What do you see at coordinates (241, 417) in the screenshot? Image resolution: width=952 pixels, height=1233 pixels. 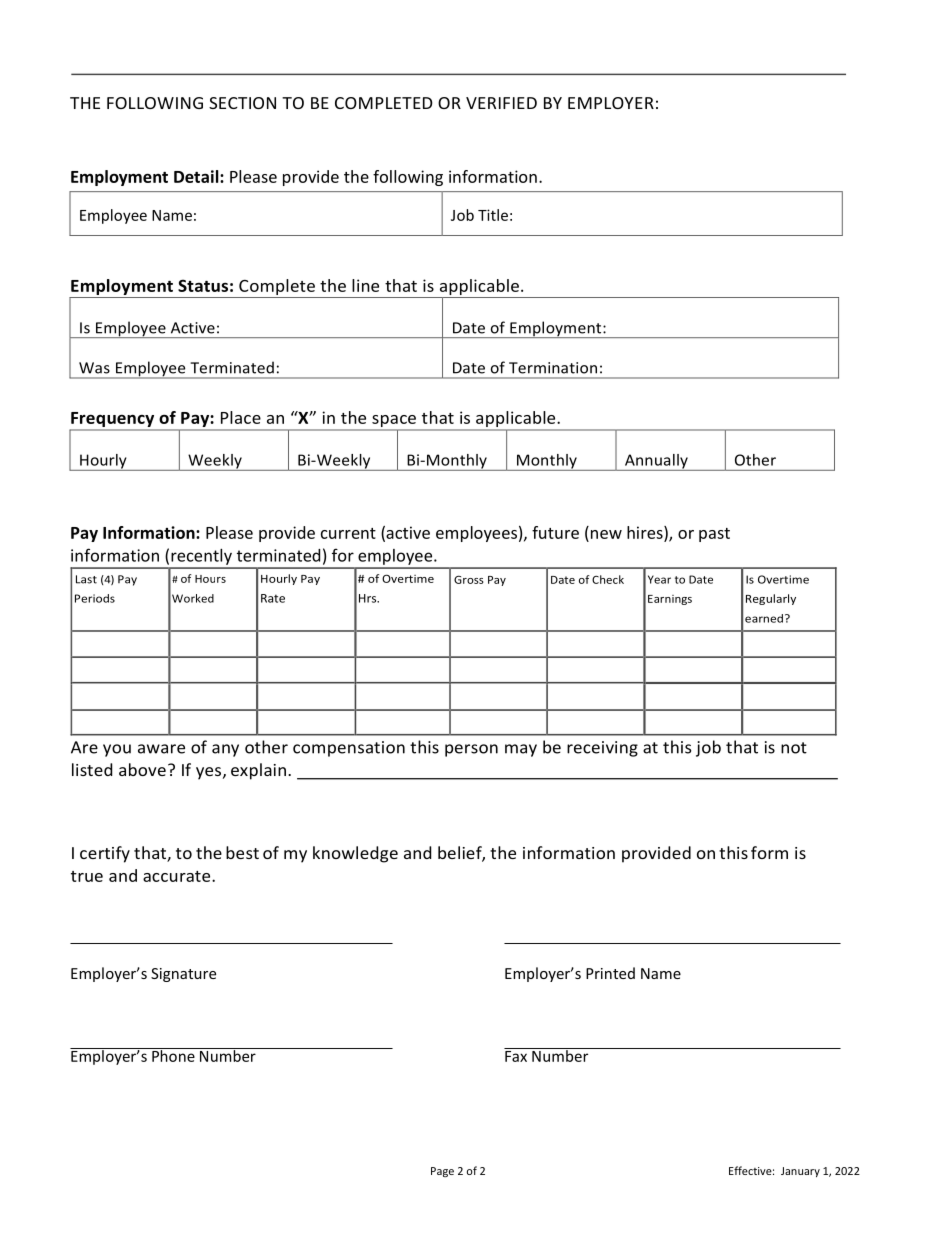 I see `Place` at bounding box center [241, 417].
